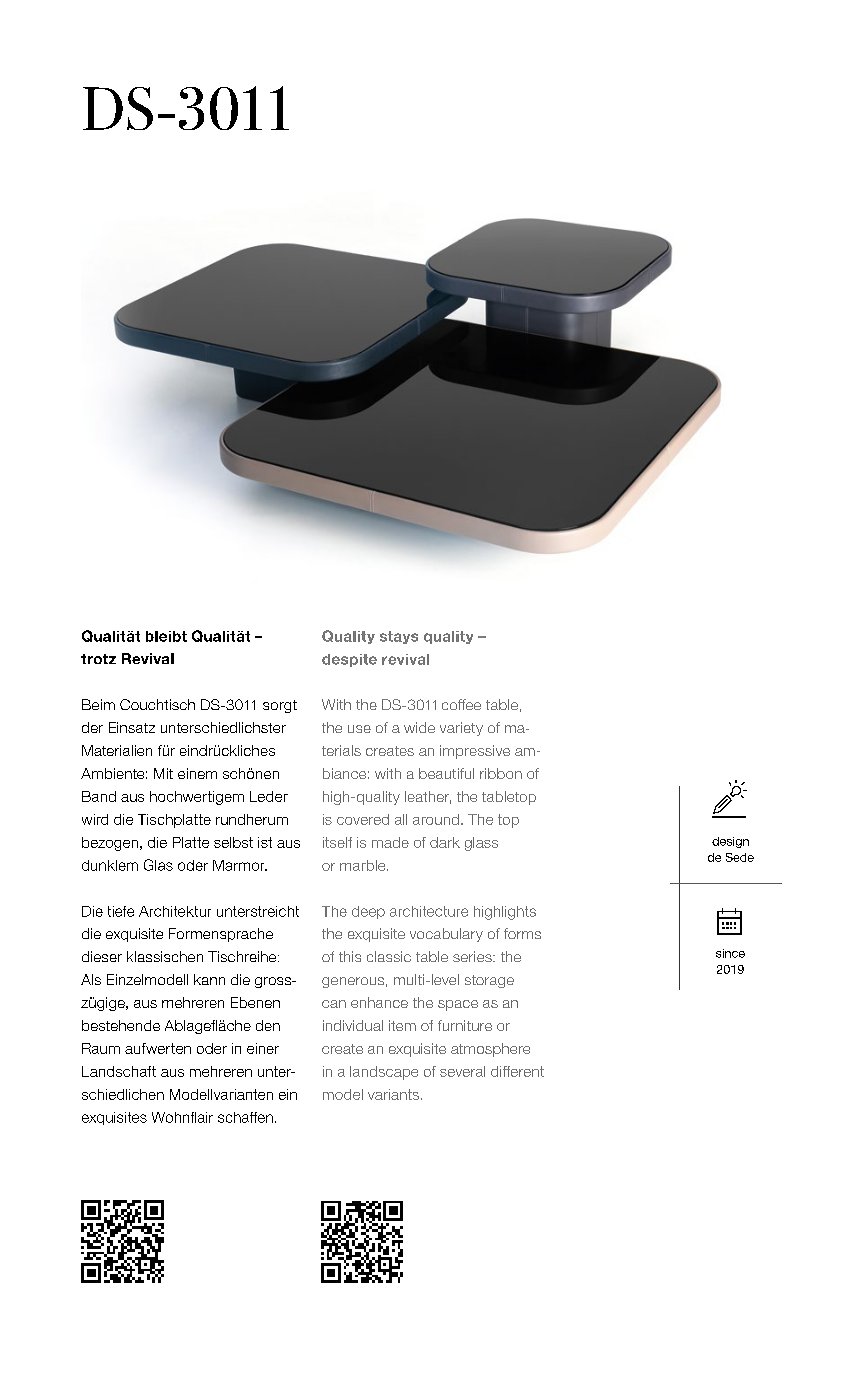  What do you see at coordinates (384, 1073) in the screenshot?
I see `landscape` at bounding box center [384, 1073].
